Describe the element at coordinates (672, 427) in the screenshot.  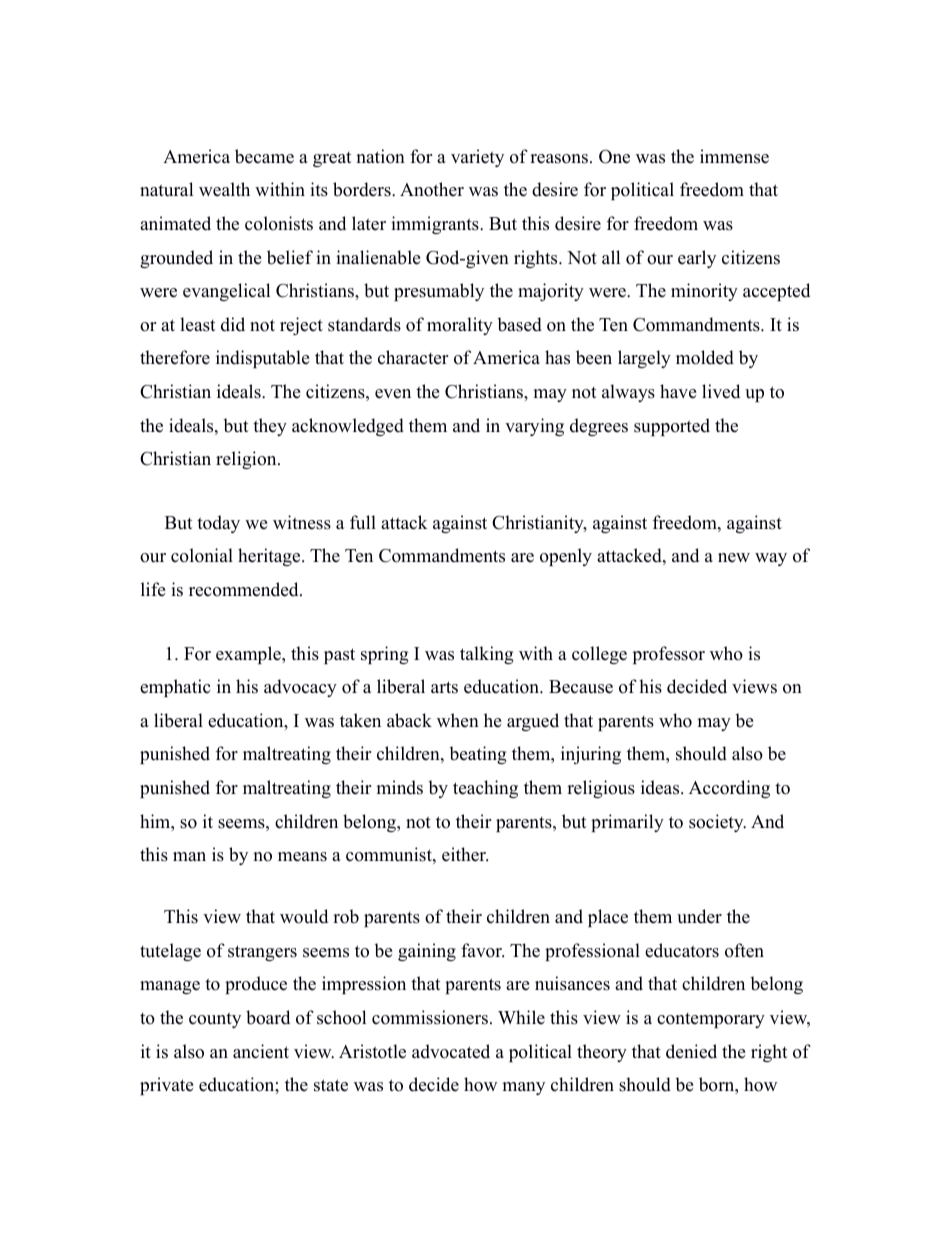
I see `supported` at that location.
